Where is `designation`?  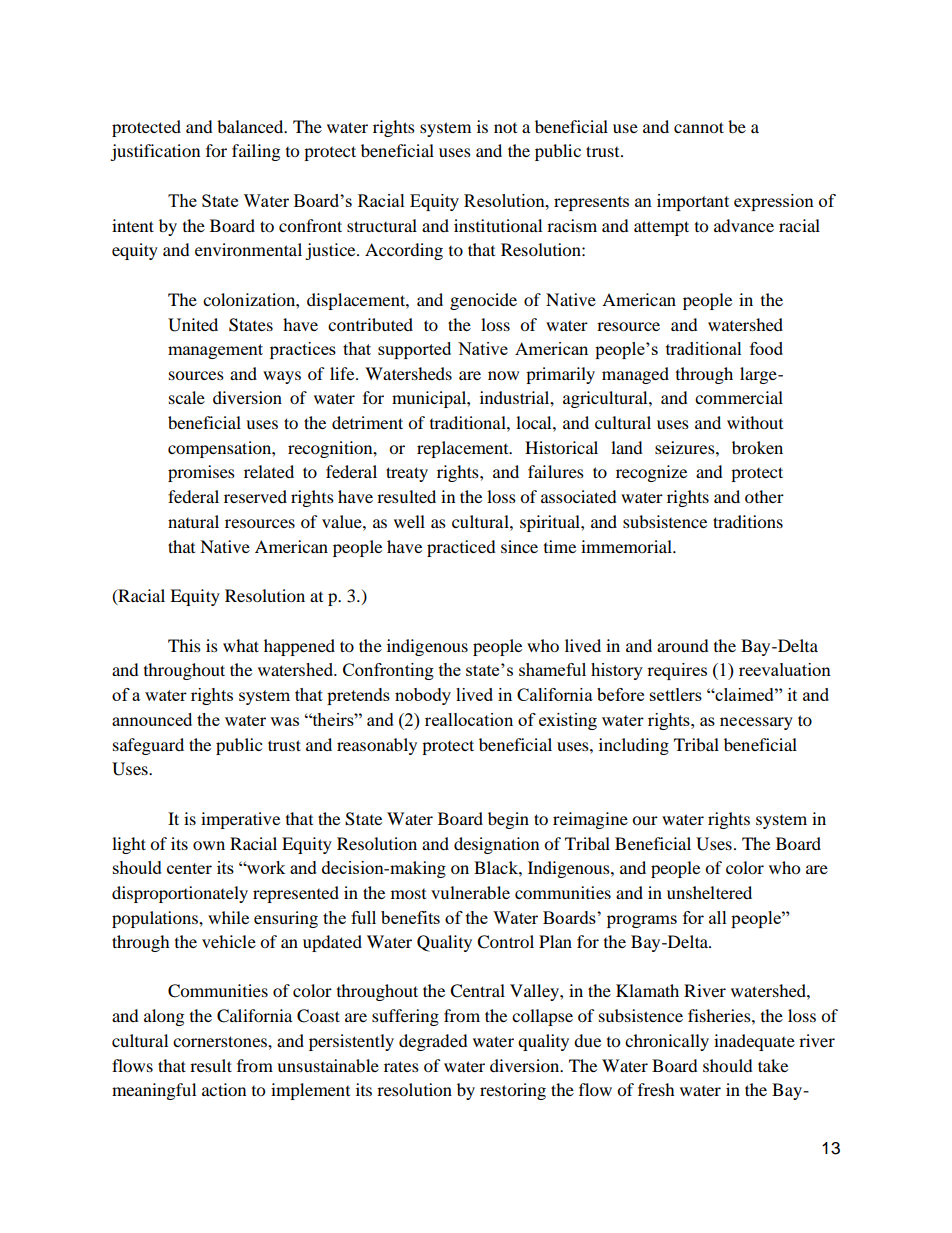
designation is located at coordinates (496, 845).
